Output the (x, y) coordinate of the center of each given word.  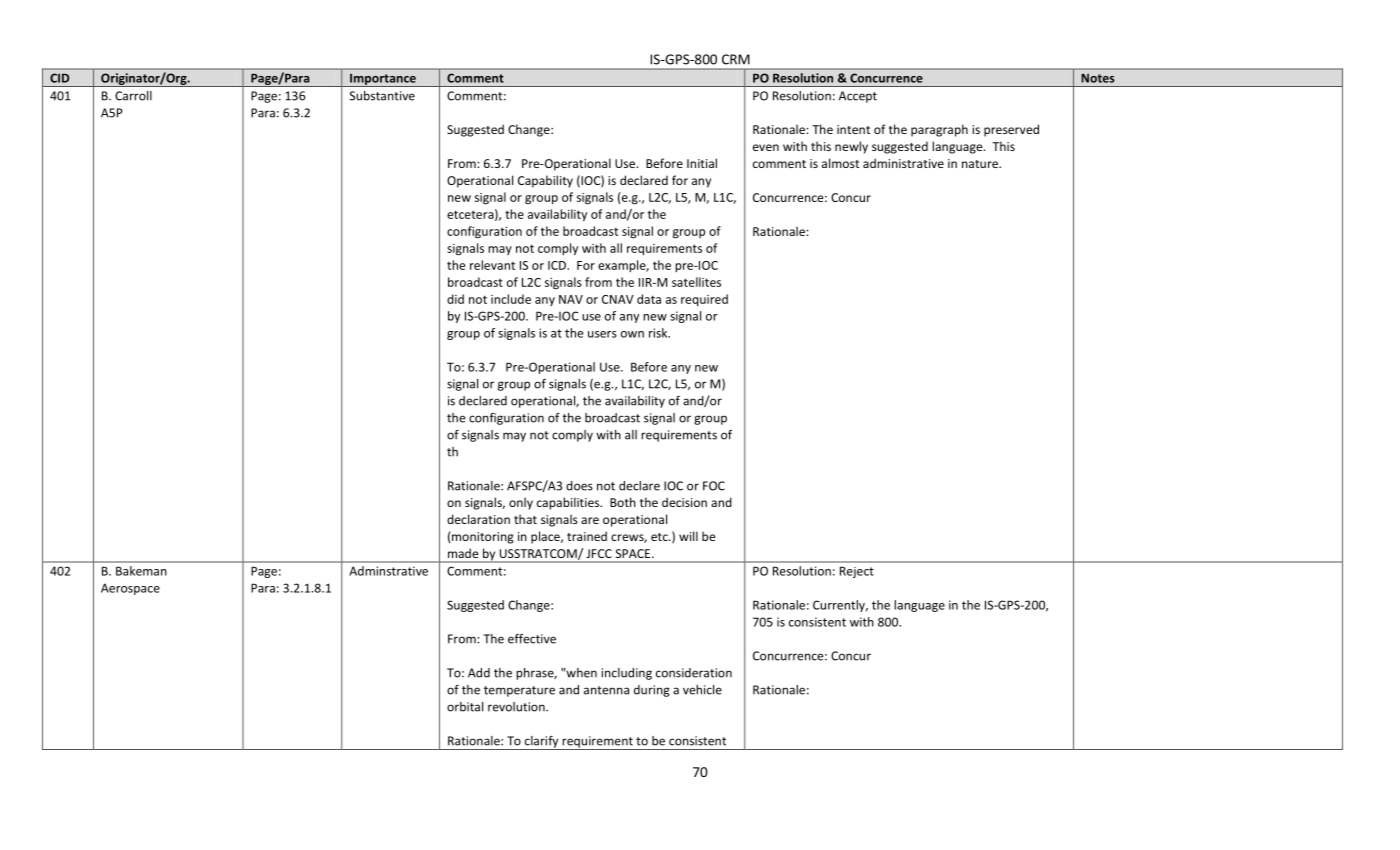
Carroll (133, 96)
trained (587, 536)
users (602, 334)
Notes (1098, 78)
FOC (714, 486)
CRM (736, 59)
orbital (465, 707)
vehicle (702, 690)
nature (981, 164)
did (455, 299)
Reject (857, 572)
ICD (558, 265)
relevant (492, 265)
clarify (541, 743)
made (463, 553)
